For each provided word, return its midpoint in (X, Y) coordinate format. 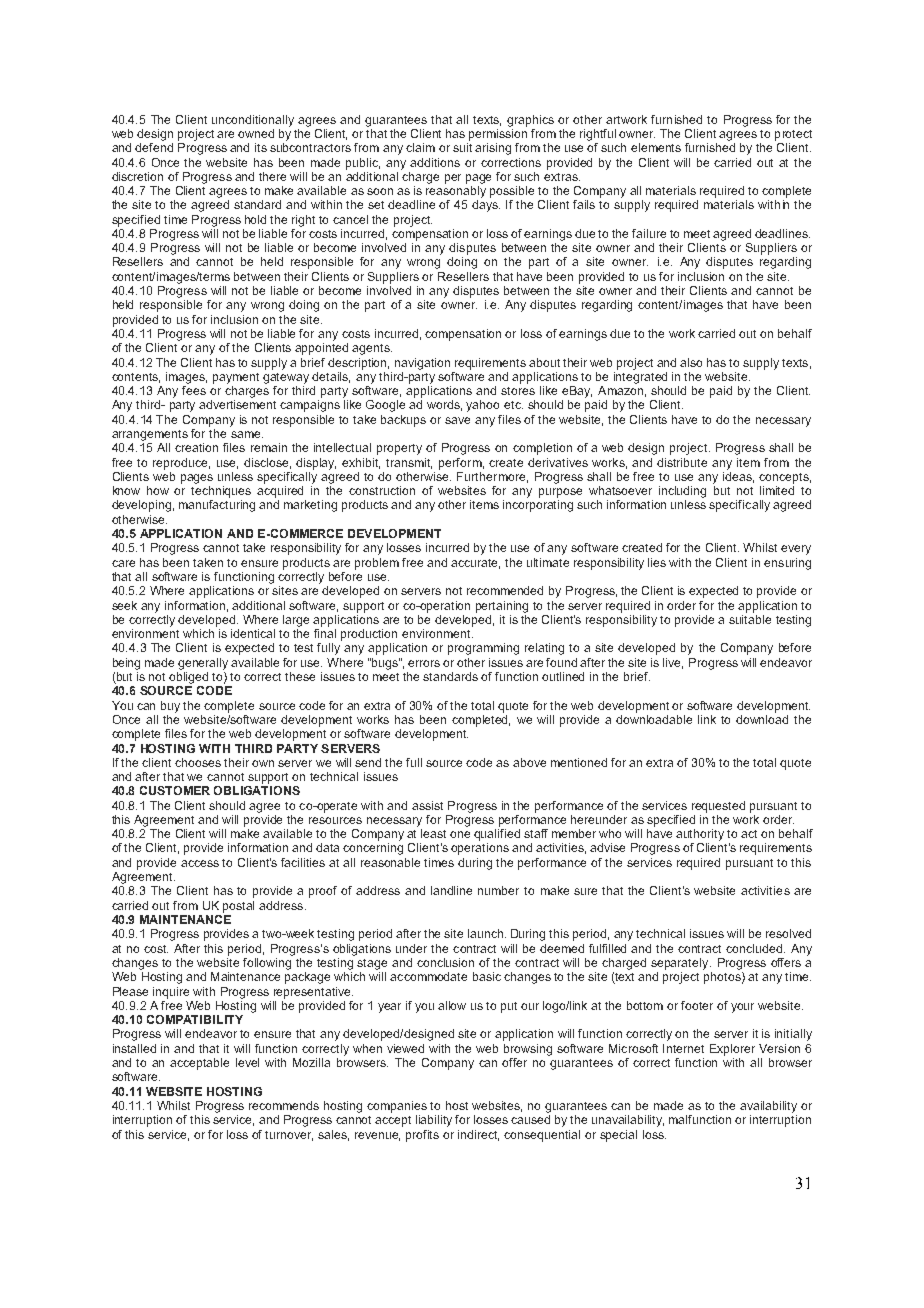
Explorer (732, 1050)
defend (154, 147)
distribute (682, 462)
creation (196, 447)
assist (427, 805)
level (247, 1062)
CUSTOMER (175, 790)
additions (435, 162)
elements (656, 147)
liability (434, 1121)
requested (718, 807)
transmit (409, 463)
